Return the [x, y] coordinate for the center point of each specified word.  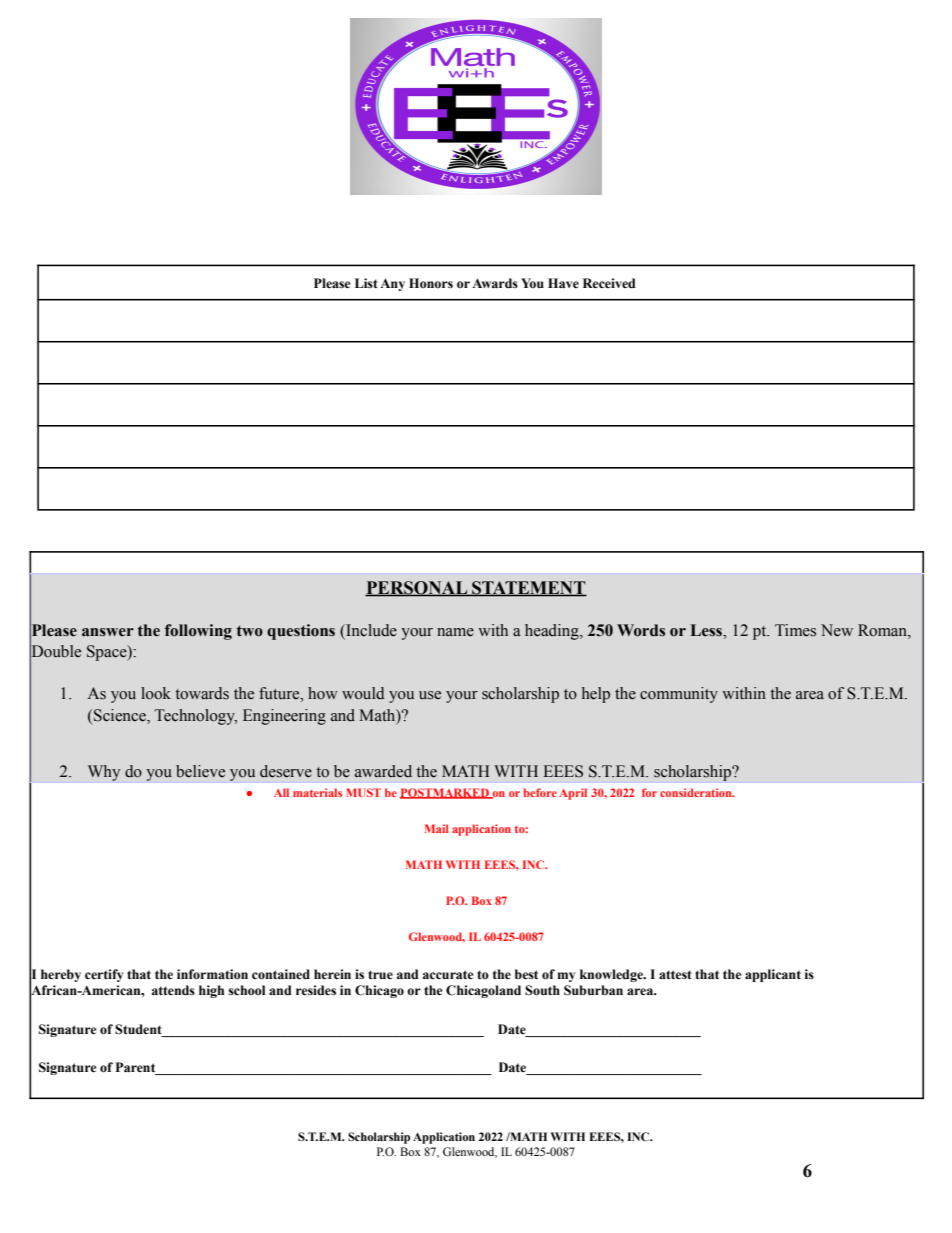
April [573, 794]
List [366, 283]
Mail [437, 828]
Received [609, 283]
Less [707, 630]
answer [108, 632]
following [198, 632]
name [455, 632]
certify [104, 975]
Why [104, 773]
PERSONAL [417, 588]
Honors [431, 283]
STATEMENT [528, 588]
